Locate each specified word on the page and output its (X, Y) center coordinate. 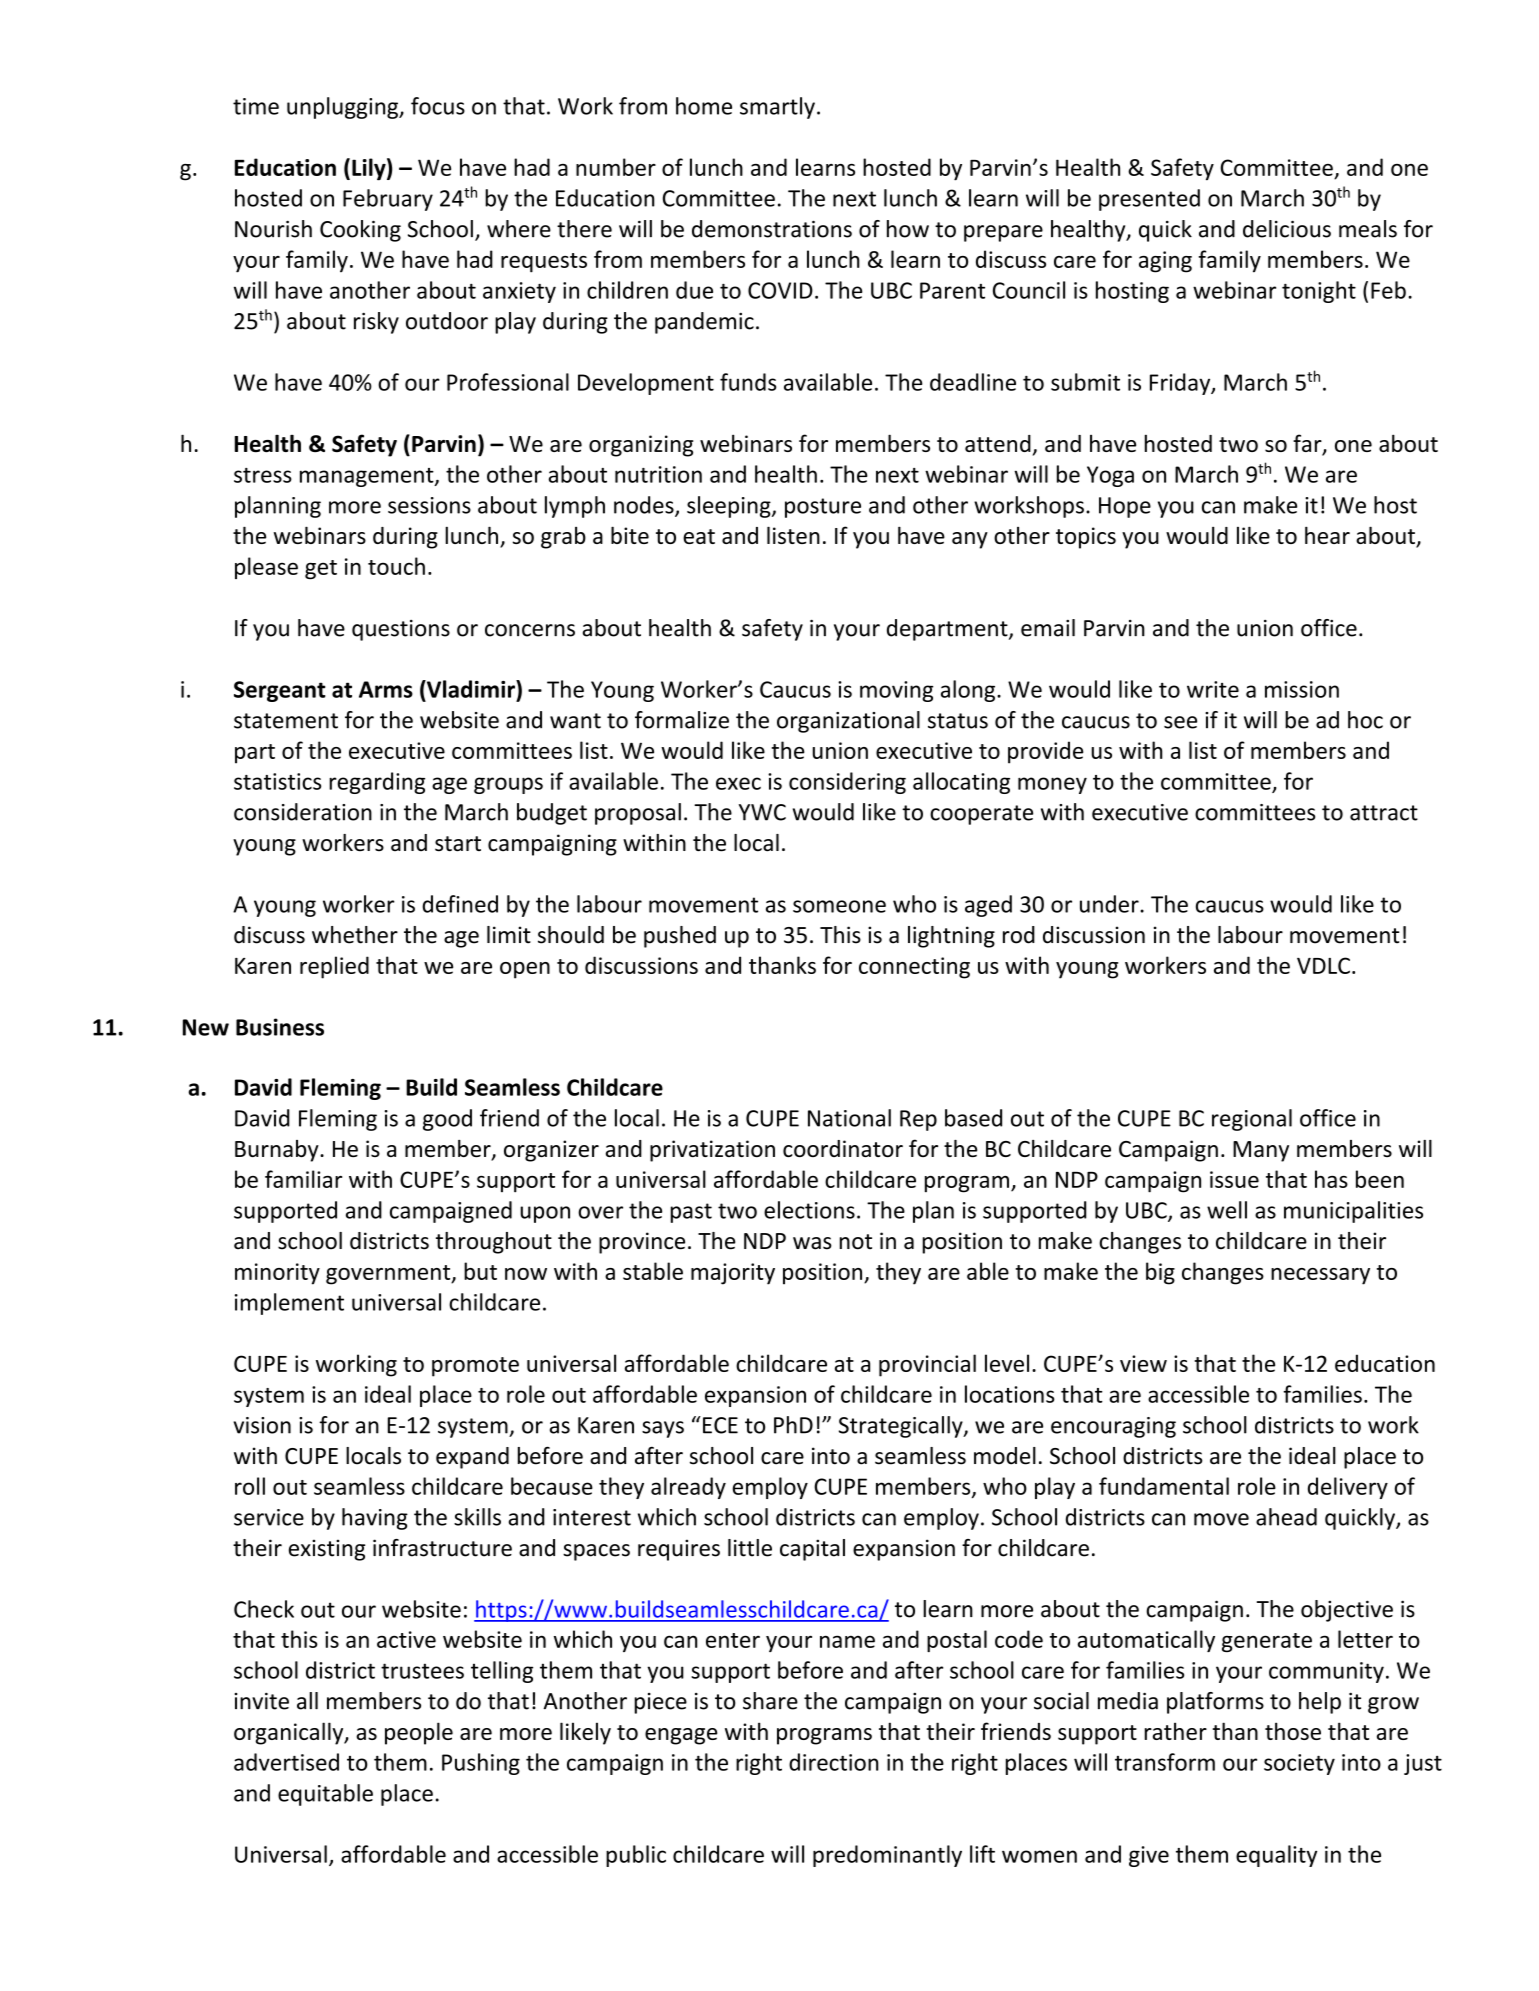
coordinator (843, 1148)
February (388, 200)
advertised (286, 1762)
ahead (1286, 1517)
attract (1384, 813)
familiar (303, 1179)
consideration (303, 812)
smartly (777, 108)
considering (847, 783)
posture (823, 508)
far (1308, 444)
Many (1261, 1151)
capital (812, 1550)
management (368, 477)
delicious (1287, 229)
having (375, 1519)
